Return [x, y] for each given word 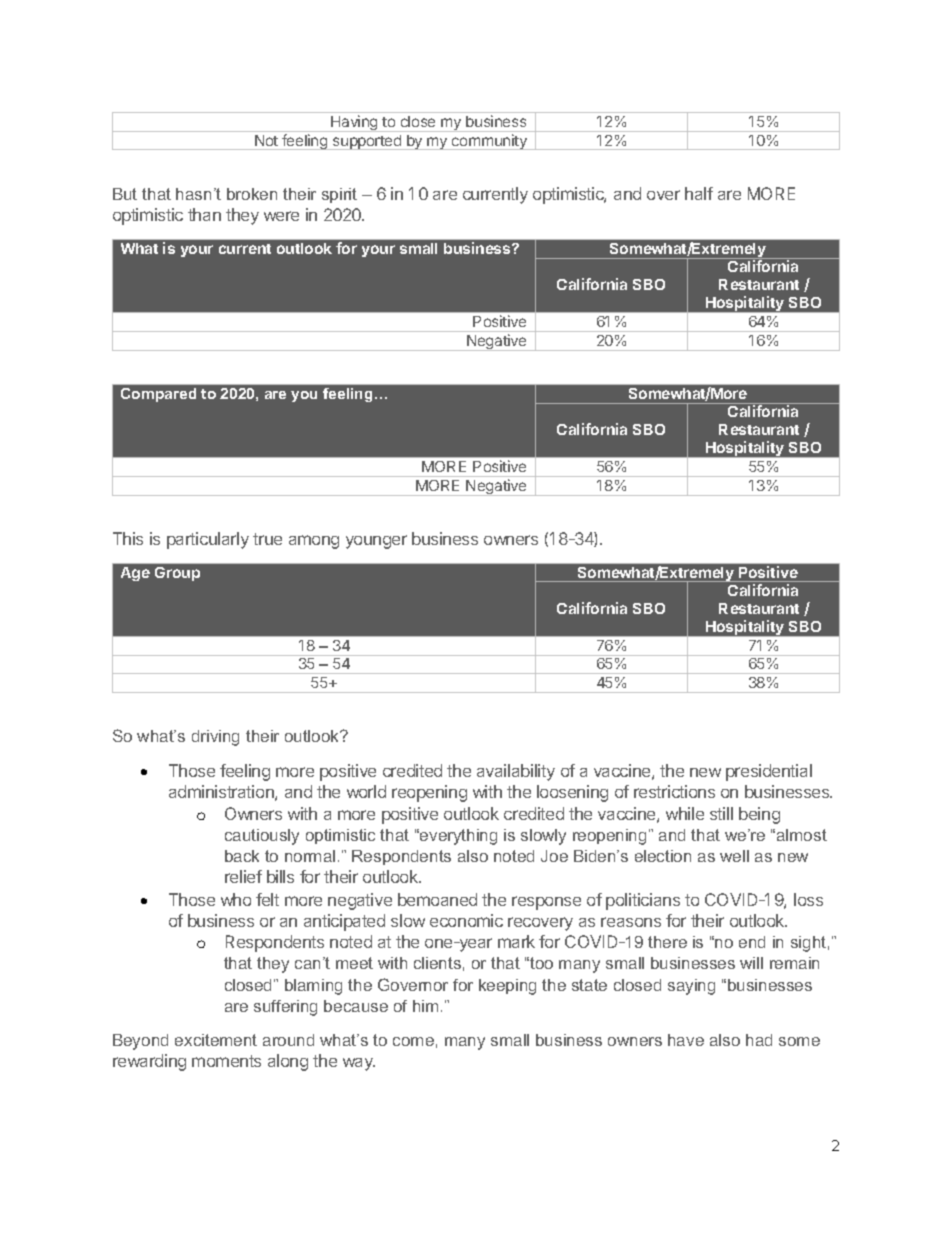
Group [177, 574]
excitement [216, 1040]
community [489, 142]
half [699, 193]
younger [376, 542]
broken [252, 194]
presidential [769, 772]
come [413, 1041]
